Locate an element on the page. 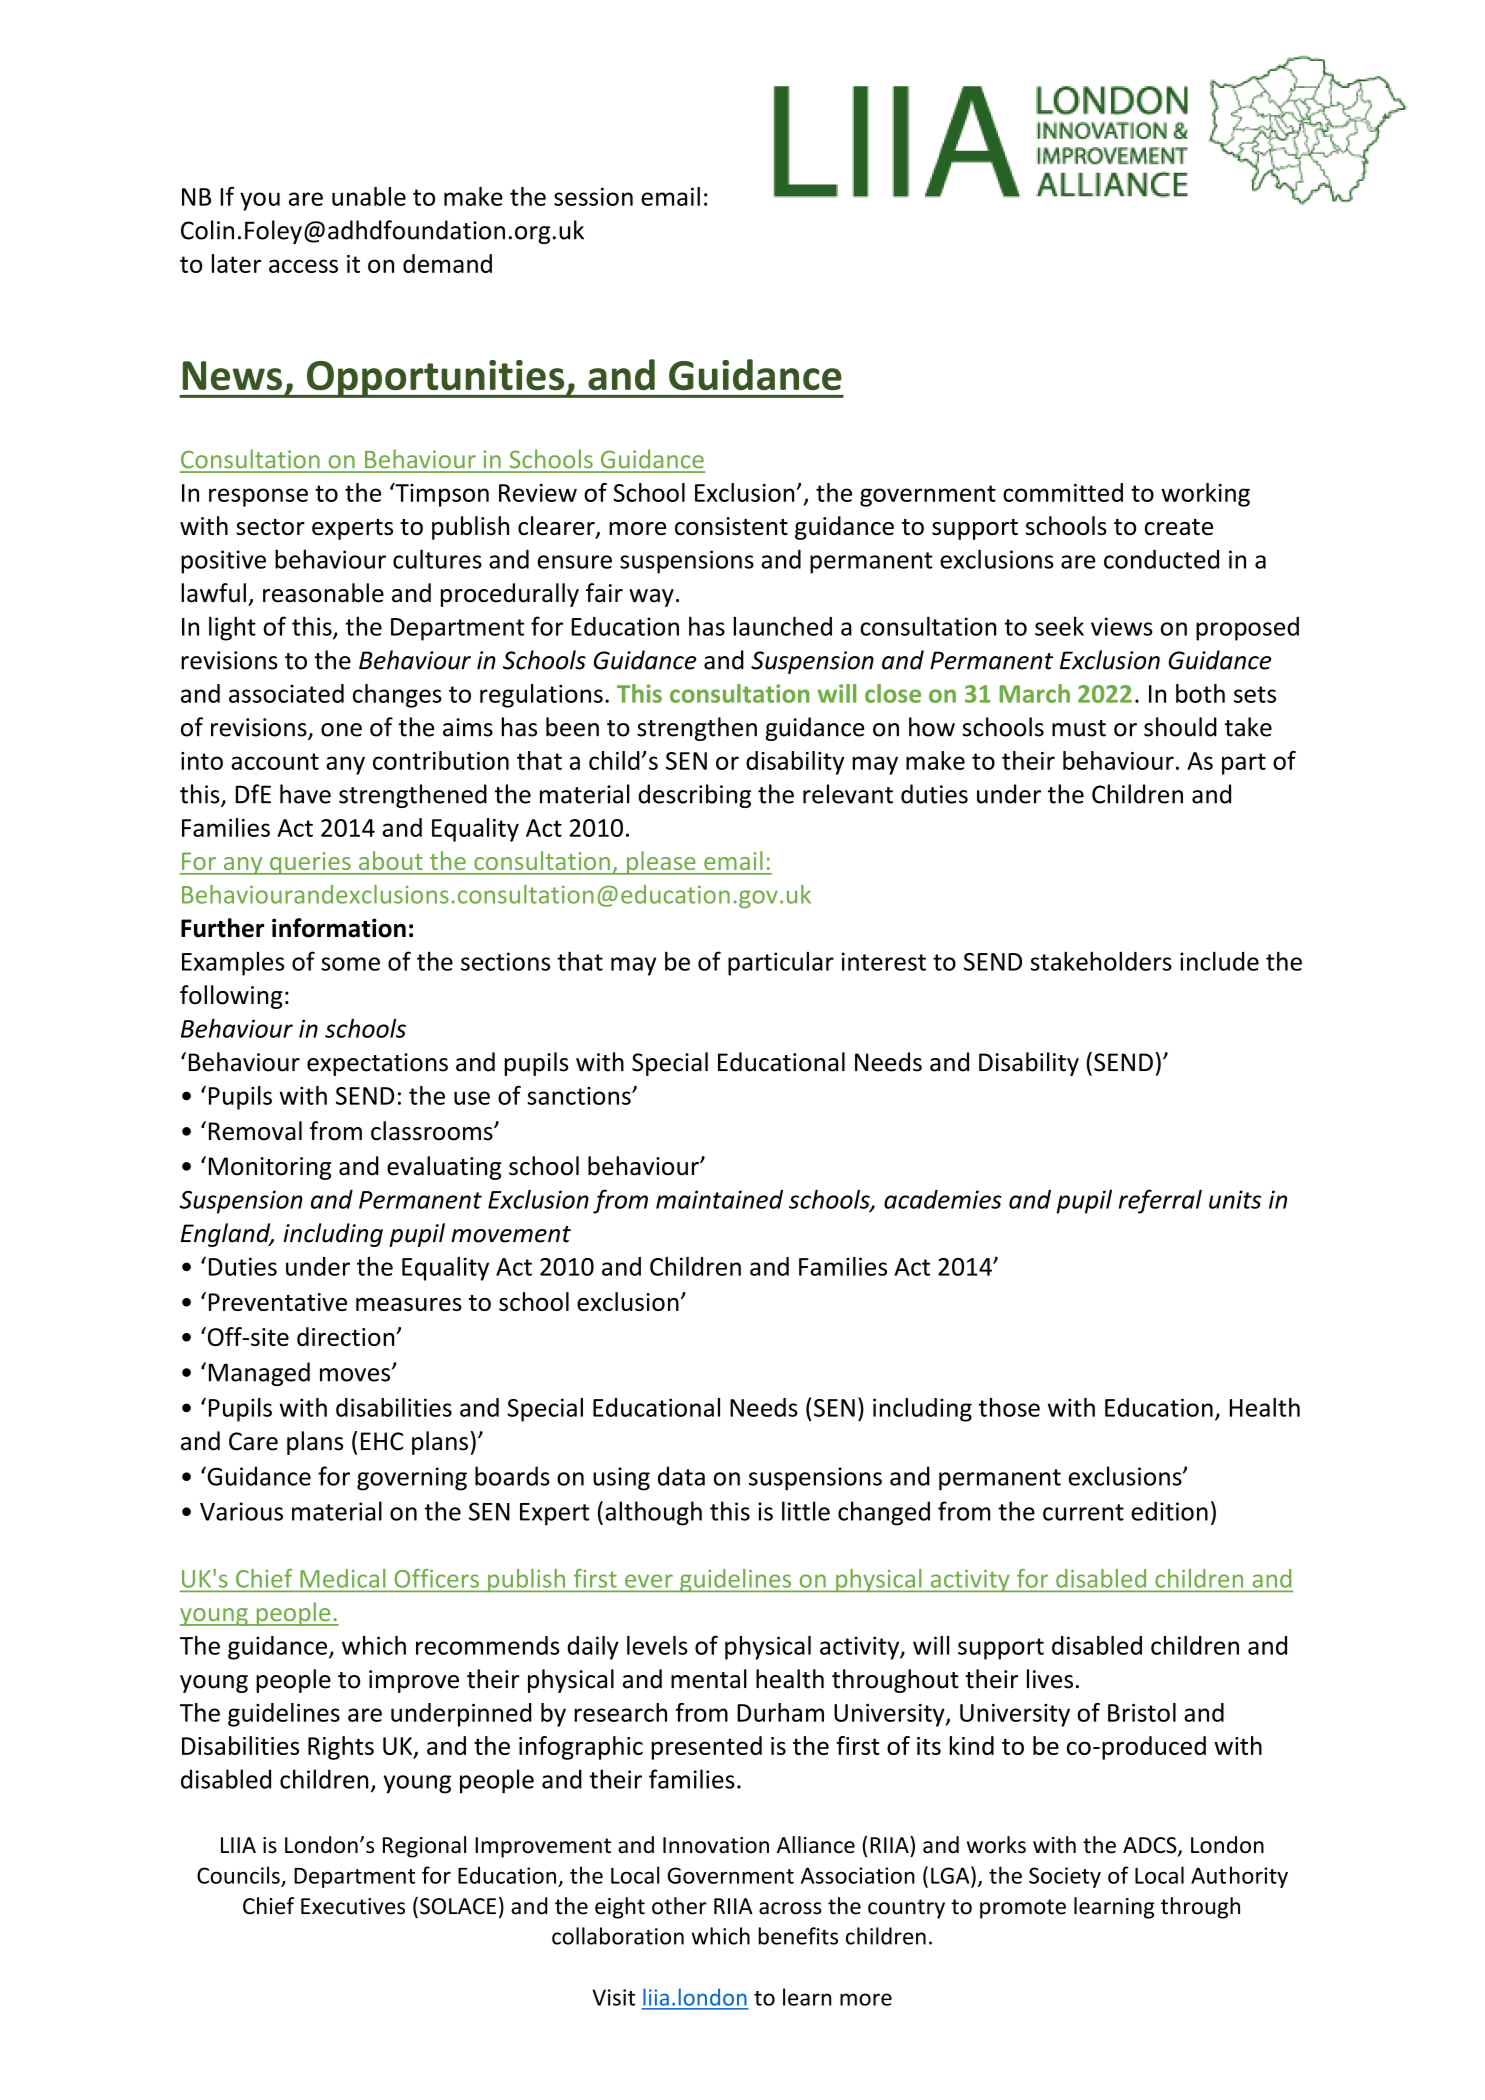 The height and width of the image is (2100, 1485). session is located at coordinates (593, 196).
